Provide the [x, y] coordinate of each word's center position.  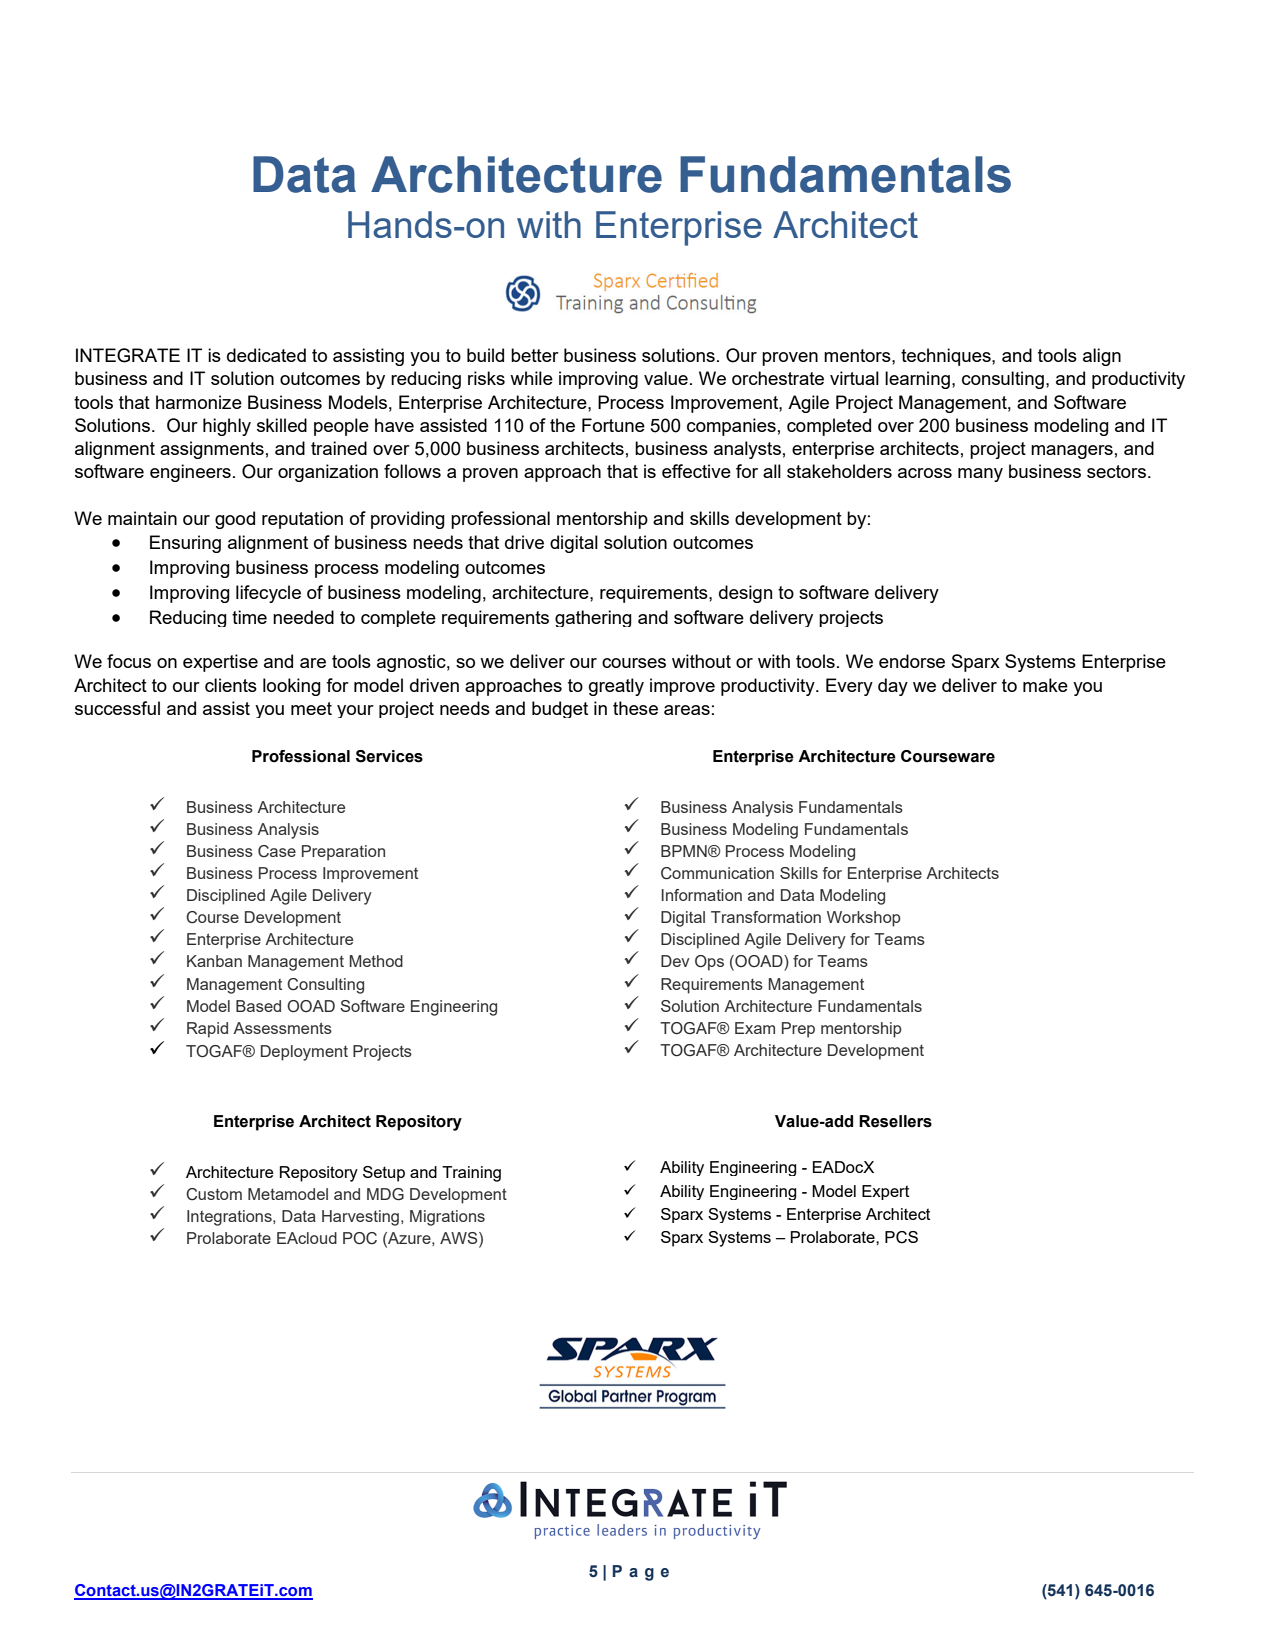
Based [258, 1006]
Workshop [864, 919]
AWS [460, 1239]
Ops [709, 963]
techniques [947, 357]
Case [277, 851]
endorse [912, 661]
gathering [593, 618]
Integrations [230, 1218]
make [1045, 685]
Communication [717, 873]
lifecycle [268, 594]
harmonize [199, 402]
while [531, 378]
